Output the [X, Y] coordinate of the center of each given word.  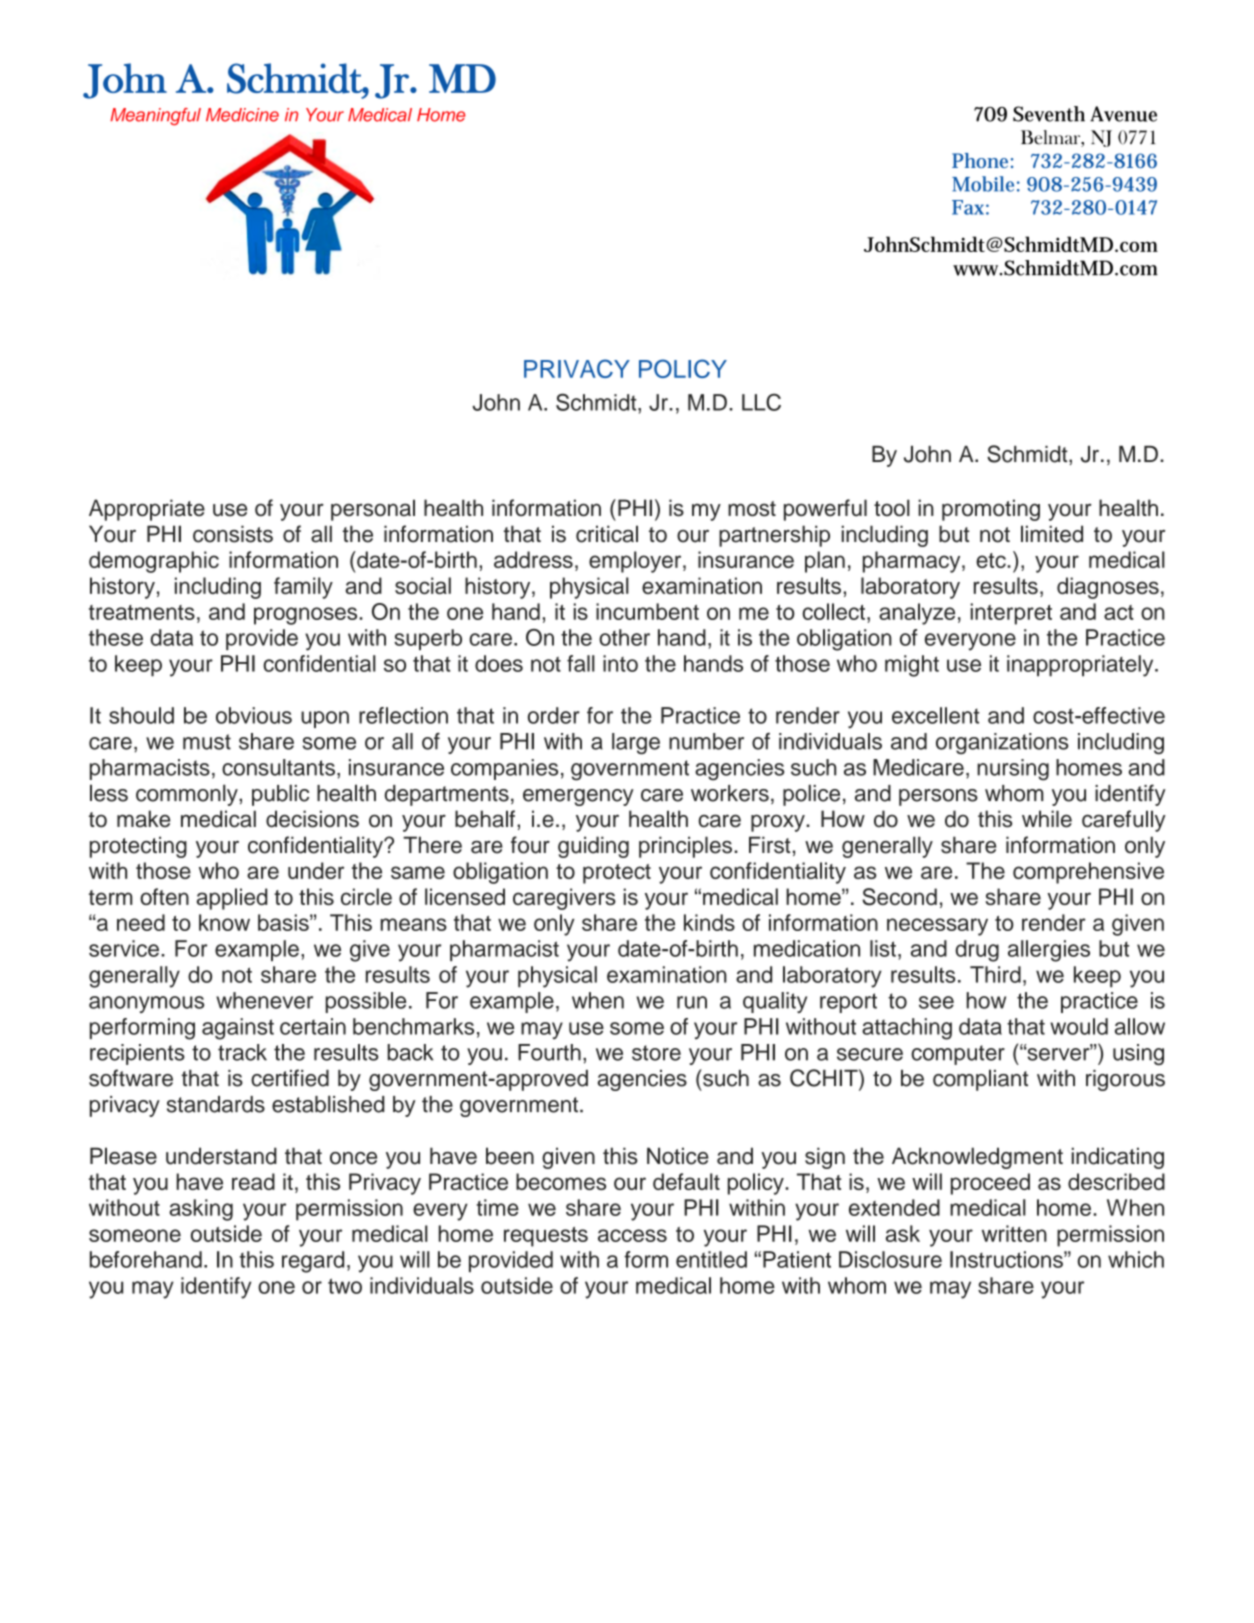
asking [201, 1210]
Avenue [1123, 114]
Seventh [1049, 114]
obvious [254, 715]
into [620, 663]
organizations [1002, 743]
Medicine [242, 115]
